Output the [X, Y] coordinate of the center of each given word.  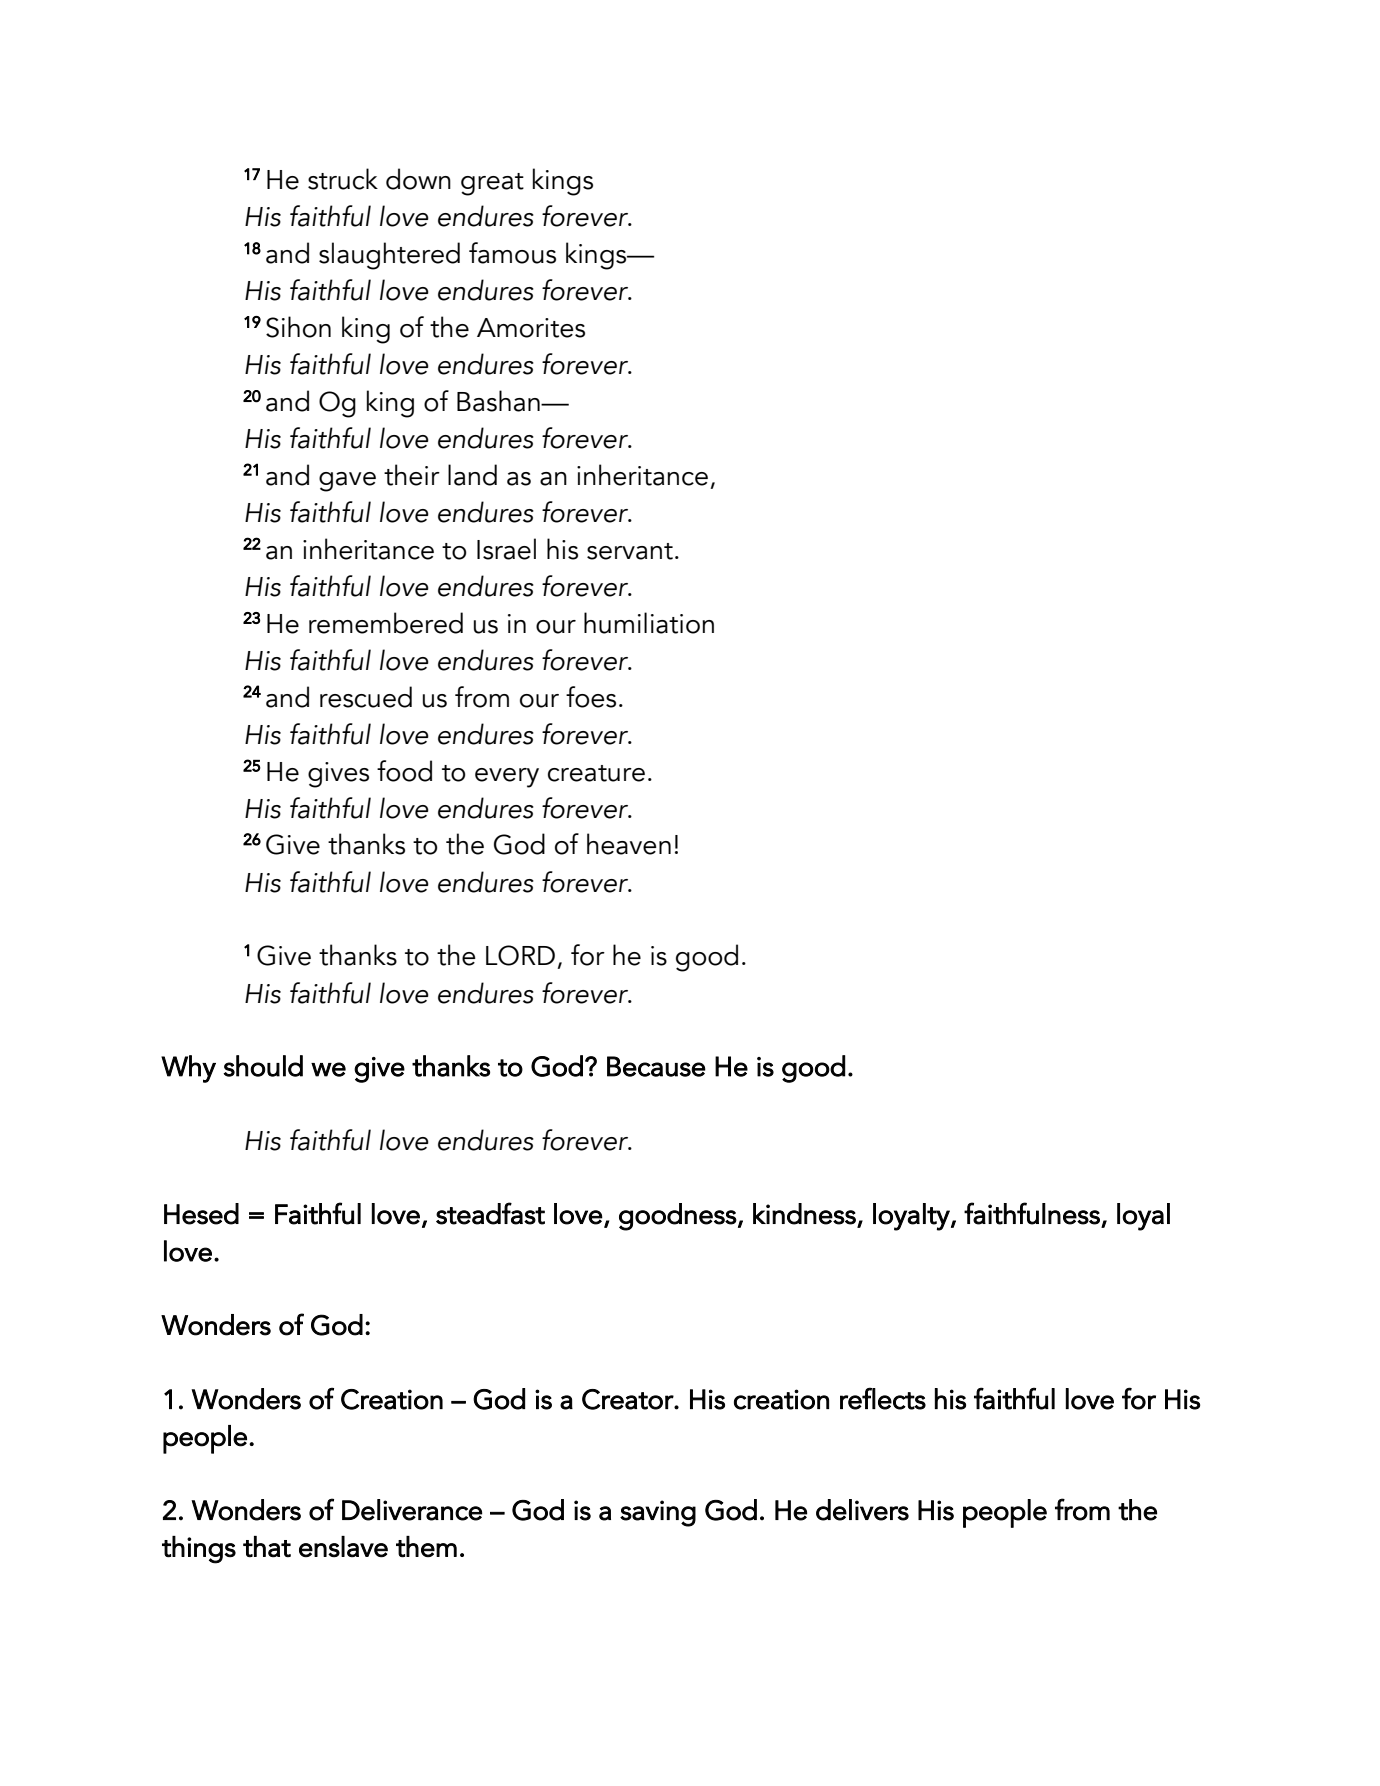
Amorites [531, 328]
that [267, 1547]
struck [343, 179]
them [426, 1547]
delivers [862, 1510]
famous [512, 253]
